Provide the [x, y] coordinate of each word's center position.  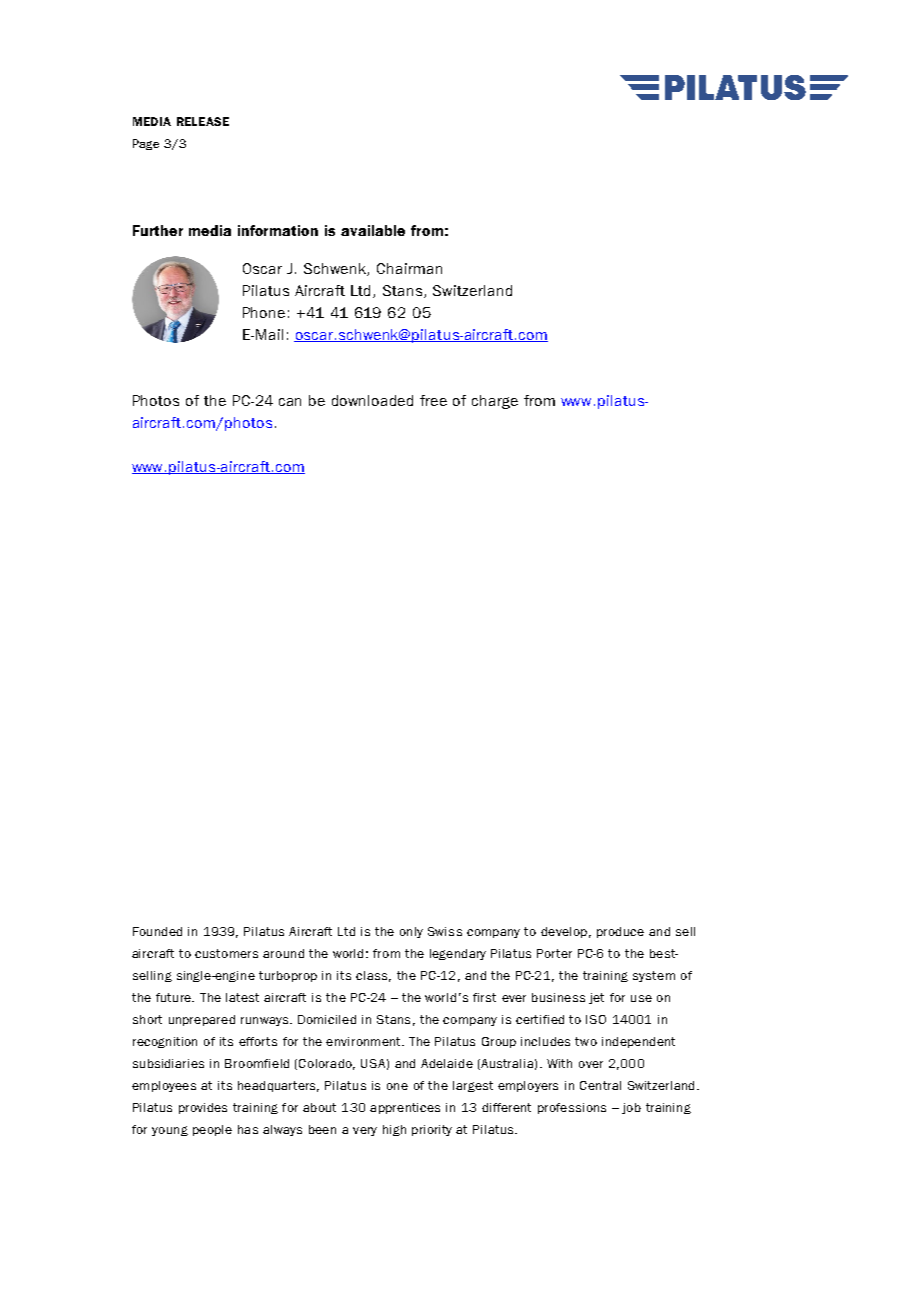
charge [495, 402]
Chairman [409, 268]
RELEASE [203, 121]
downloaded [372, 400]
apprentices [405, 1108]
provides [203, 1108]
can [290, 402]
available [373, 230]
